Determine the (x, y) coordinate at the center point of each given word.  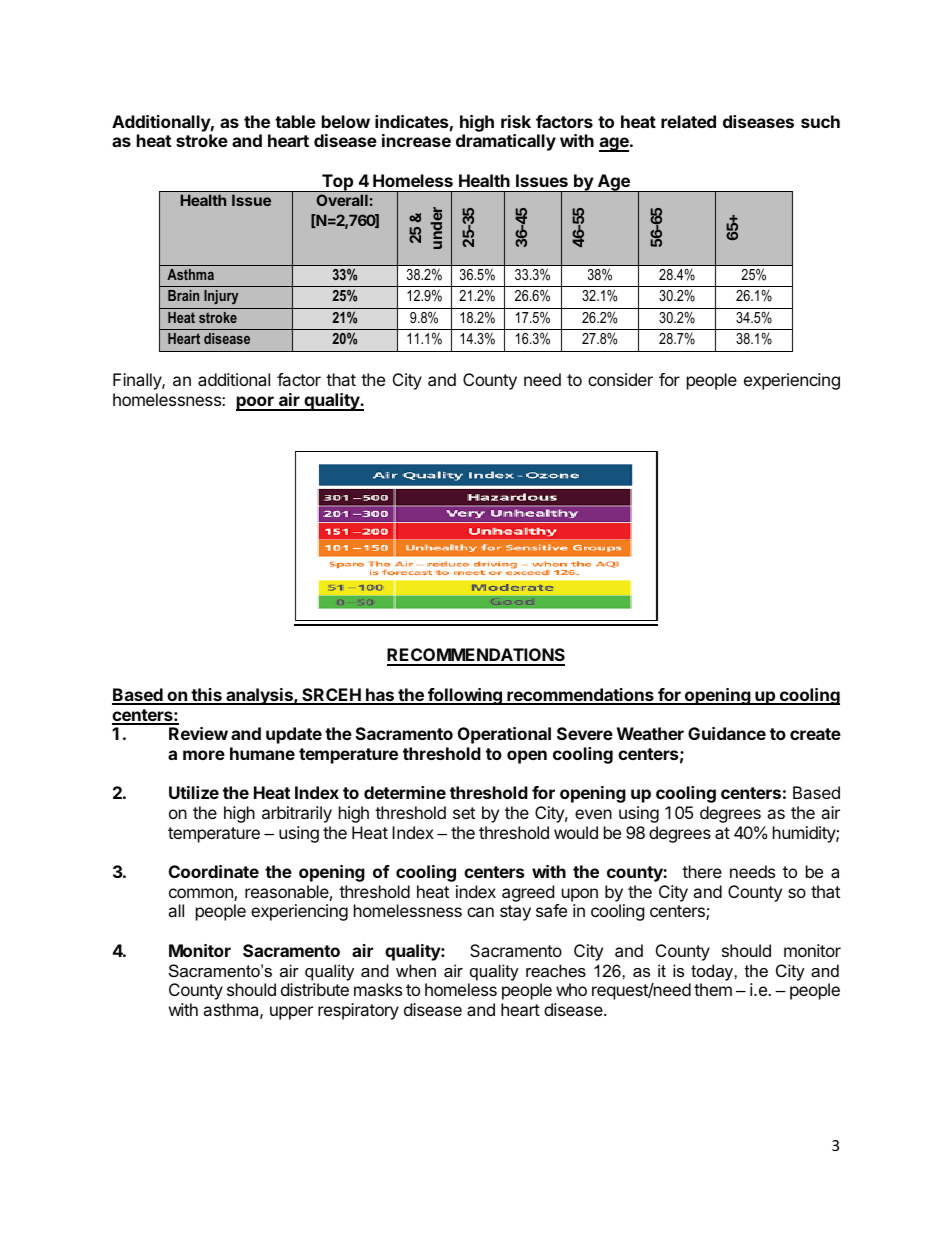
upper (291, 1013)
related (688, 121)
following (465, 696)
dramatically (506, 142)
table (295, 121)
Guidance (727, 733)
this (206, 696)
